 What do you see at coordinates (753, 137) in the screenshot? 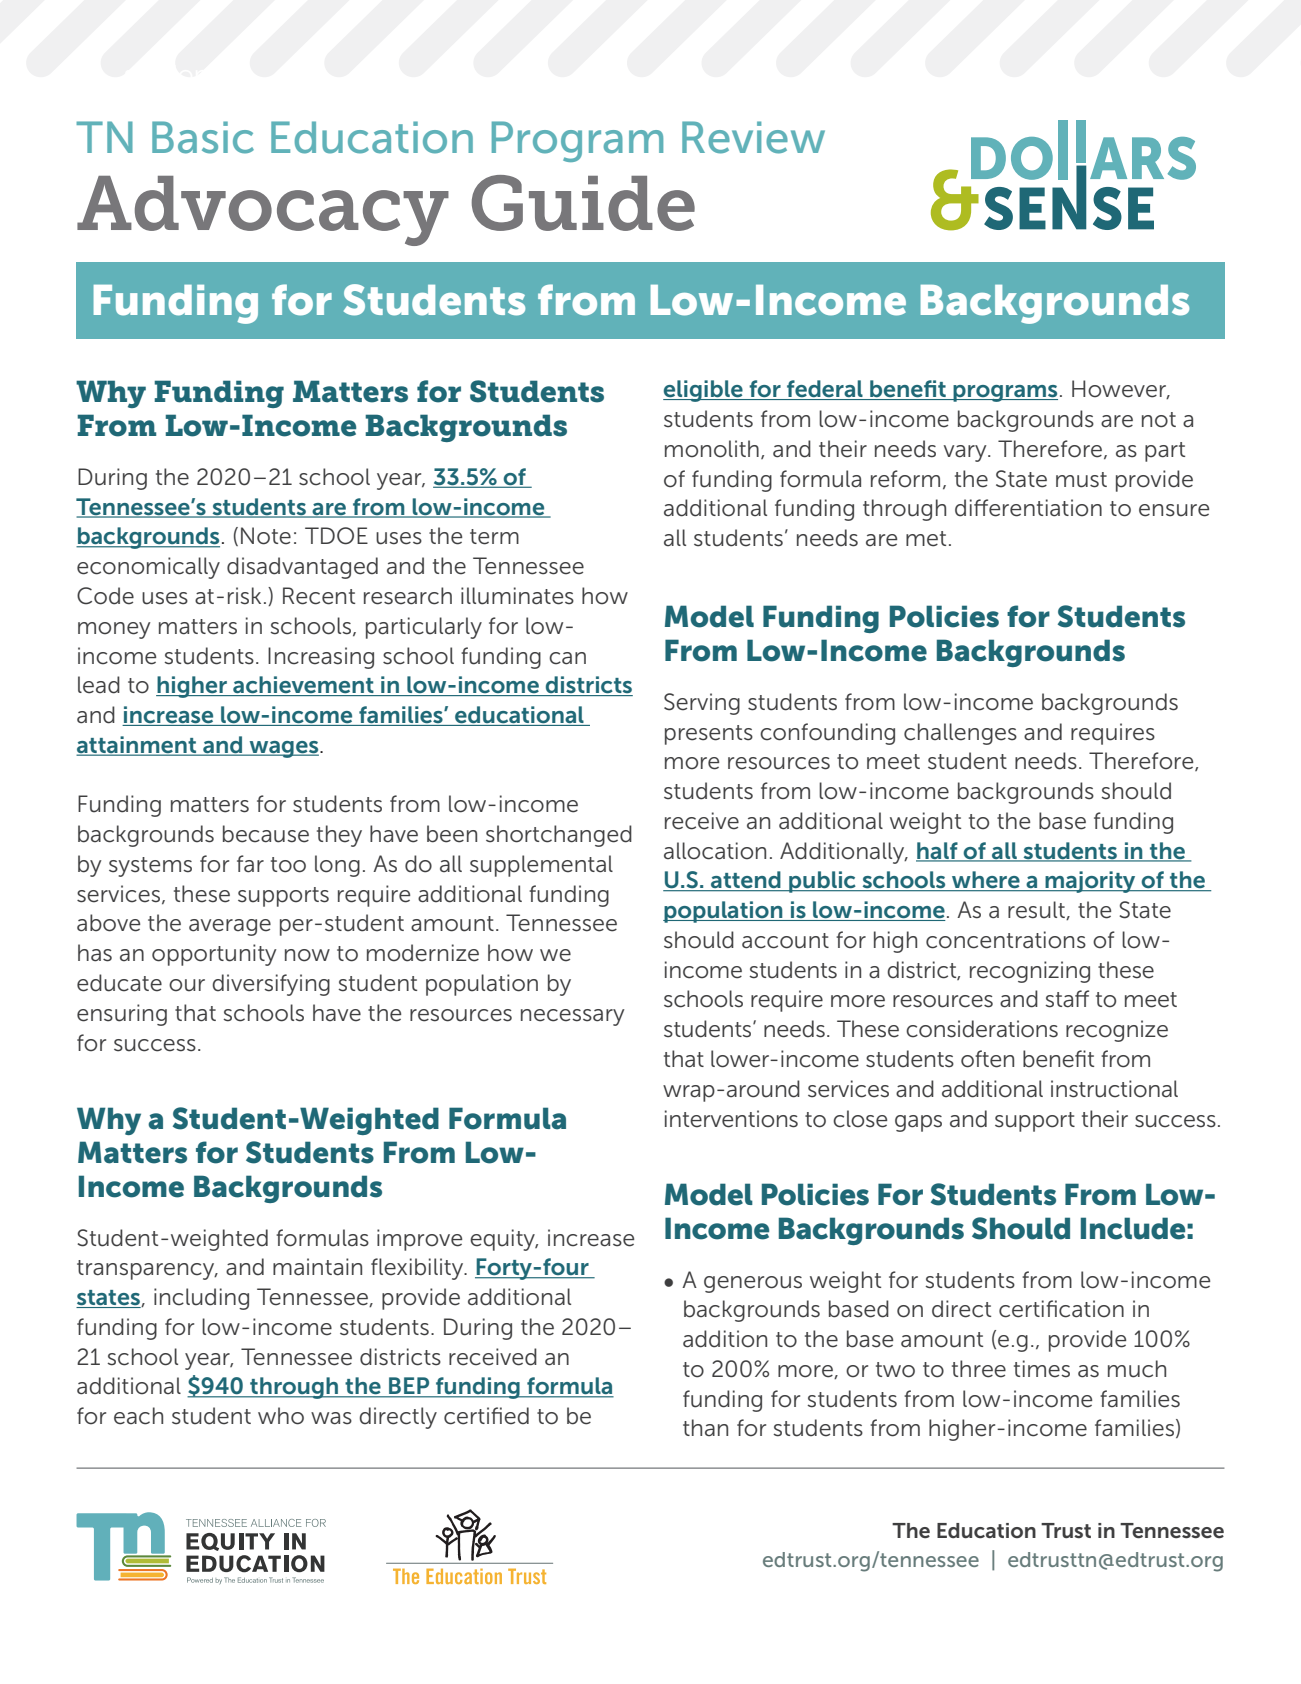
I see `Review` at bounding box center [753, 137].
